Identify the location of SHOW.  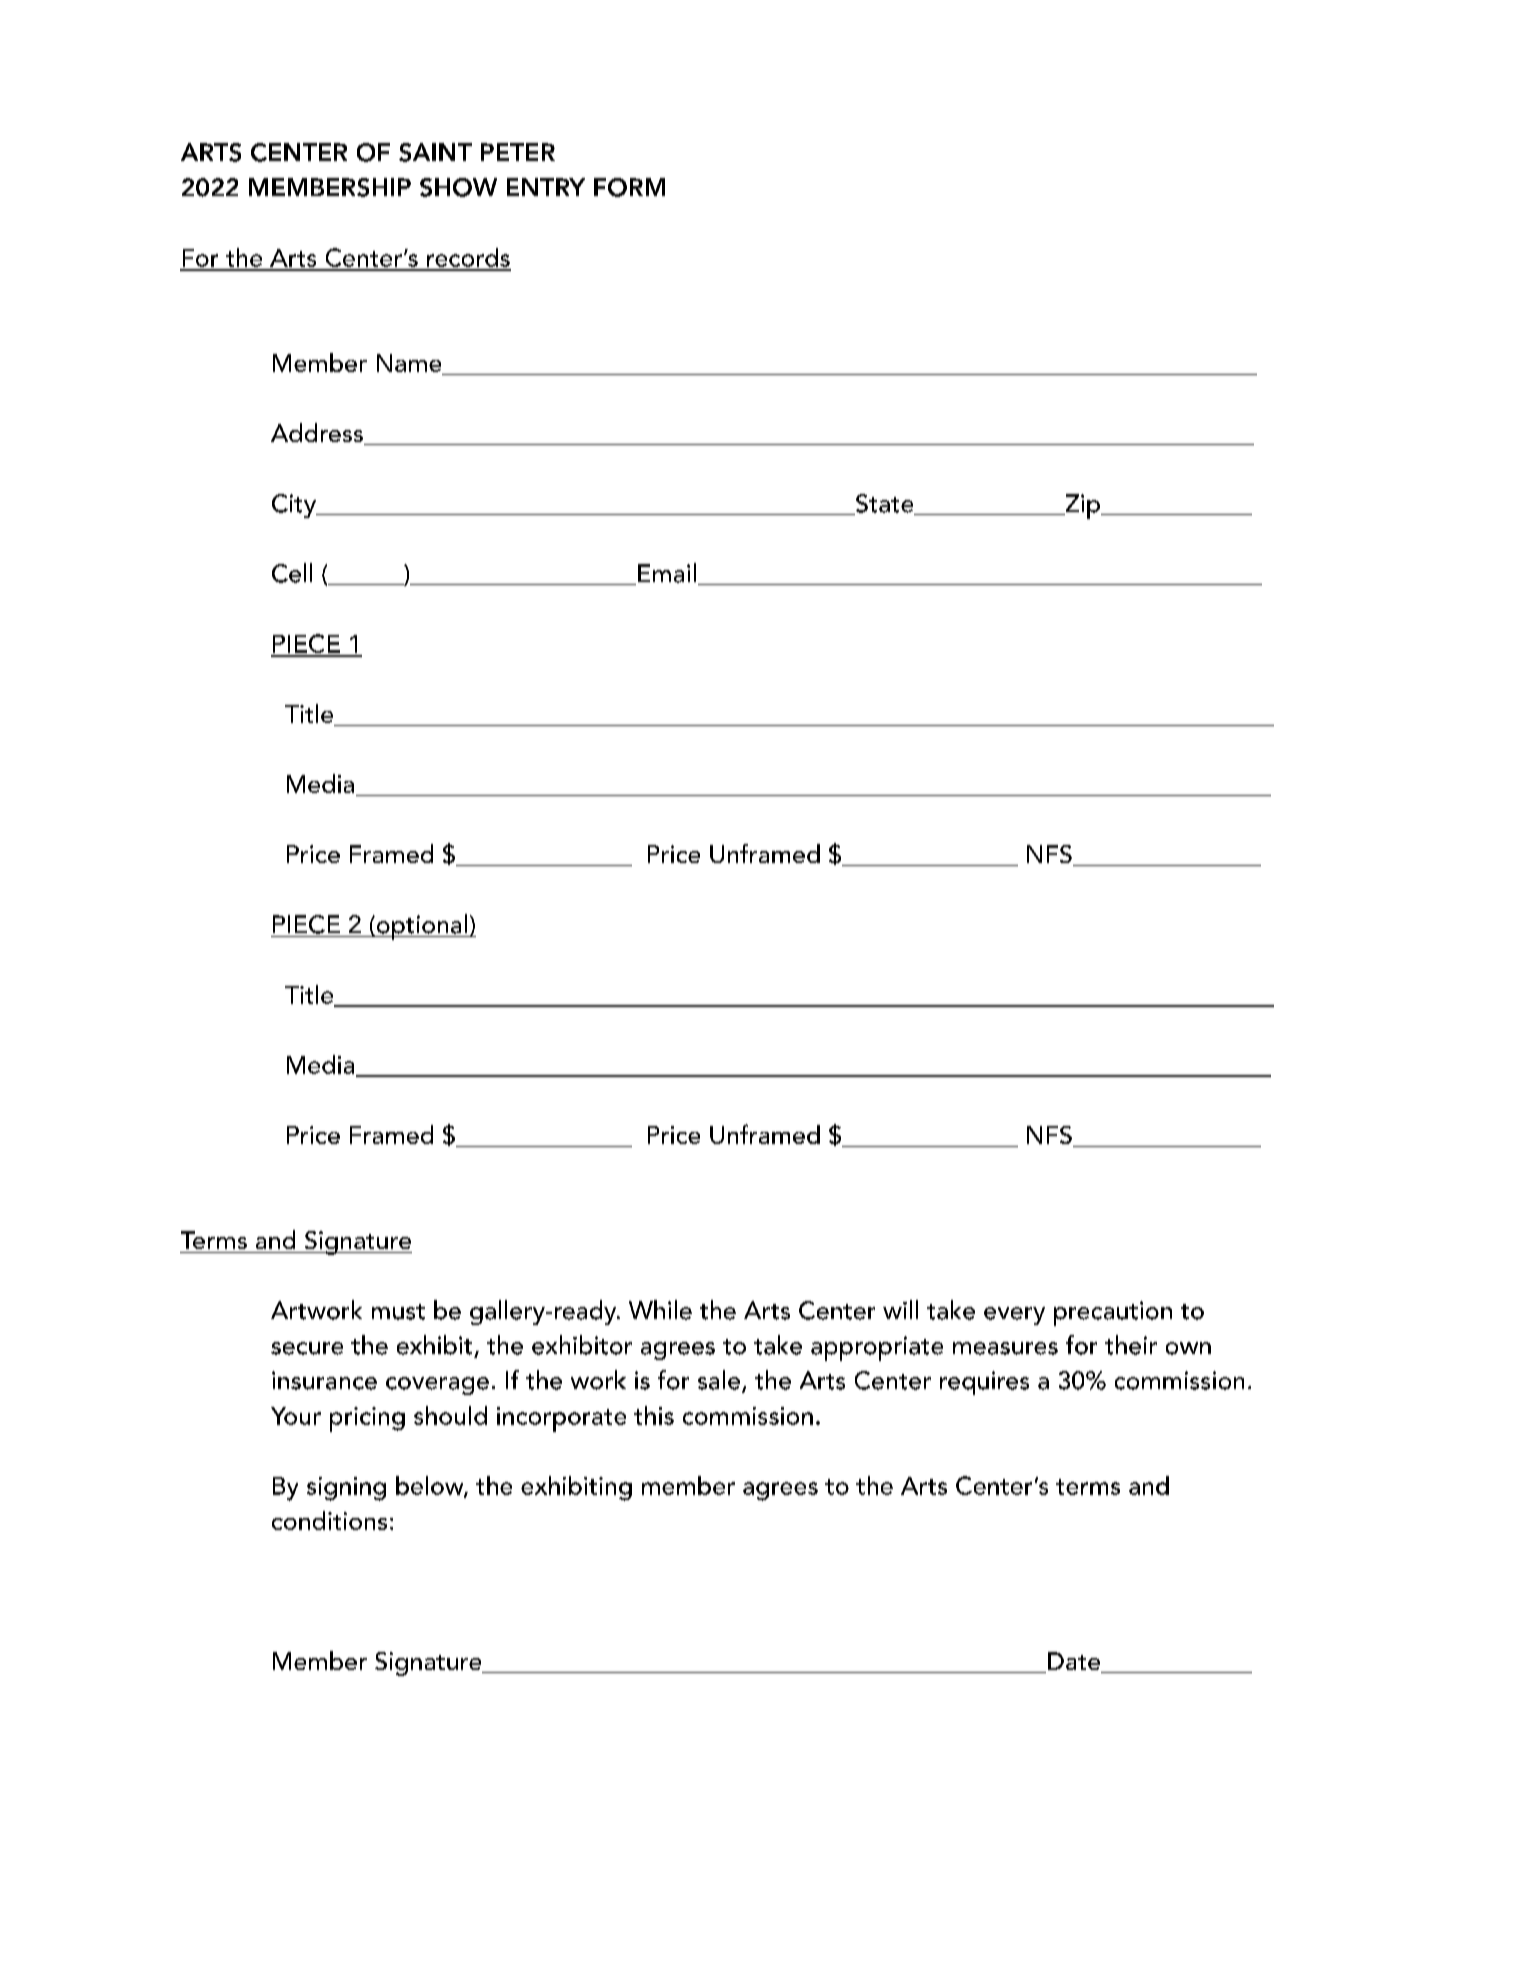
(458, 187).
